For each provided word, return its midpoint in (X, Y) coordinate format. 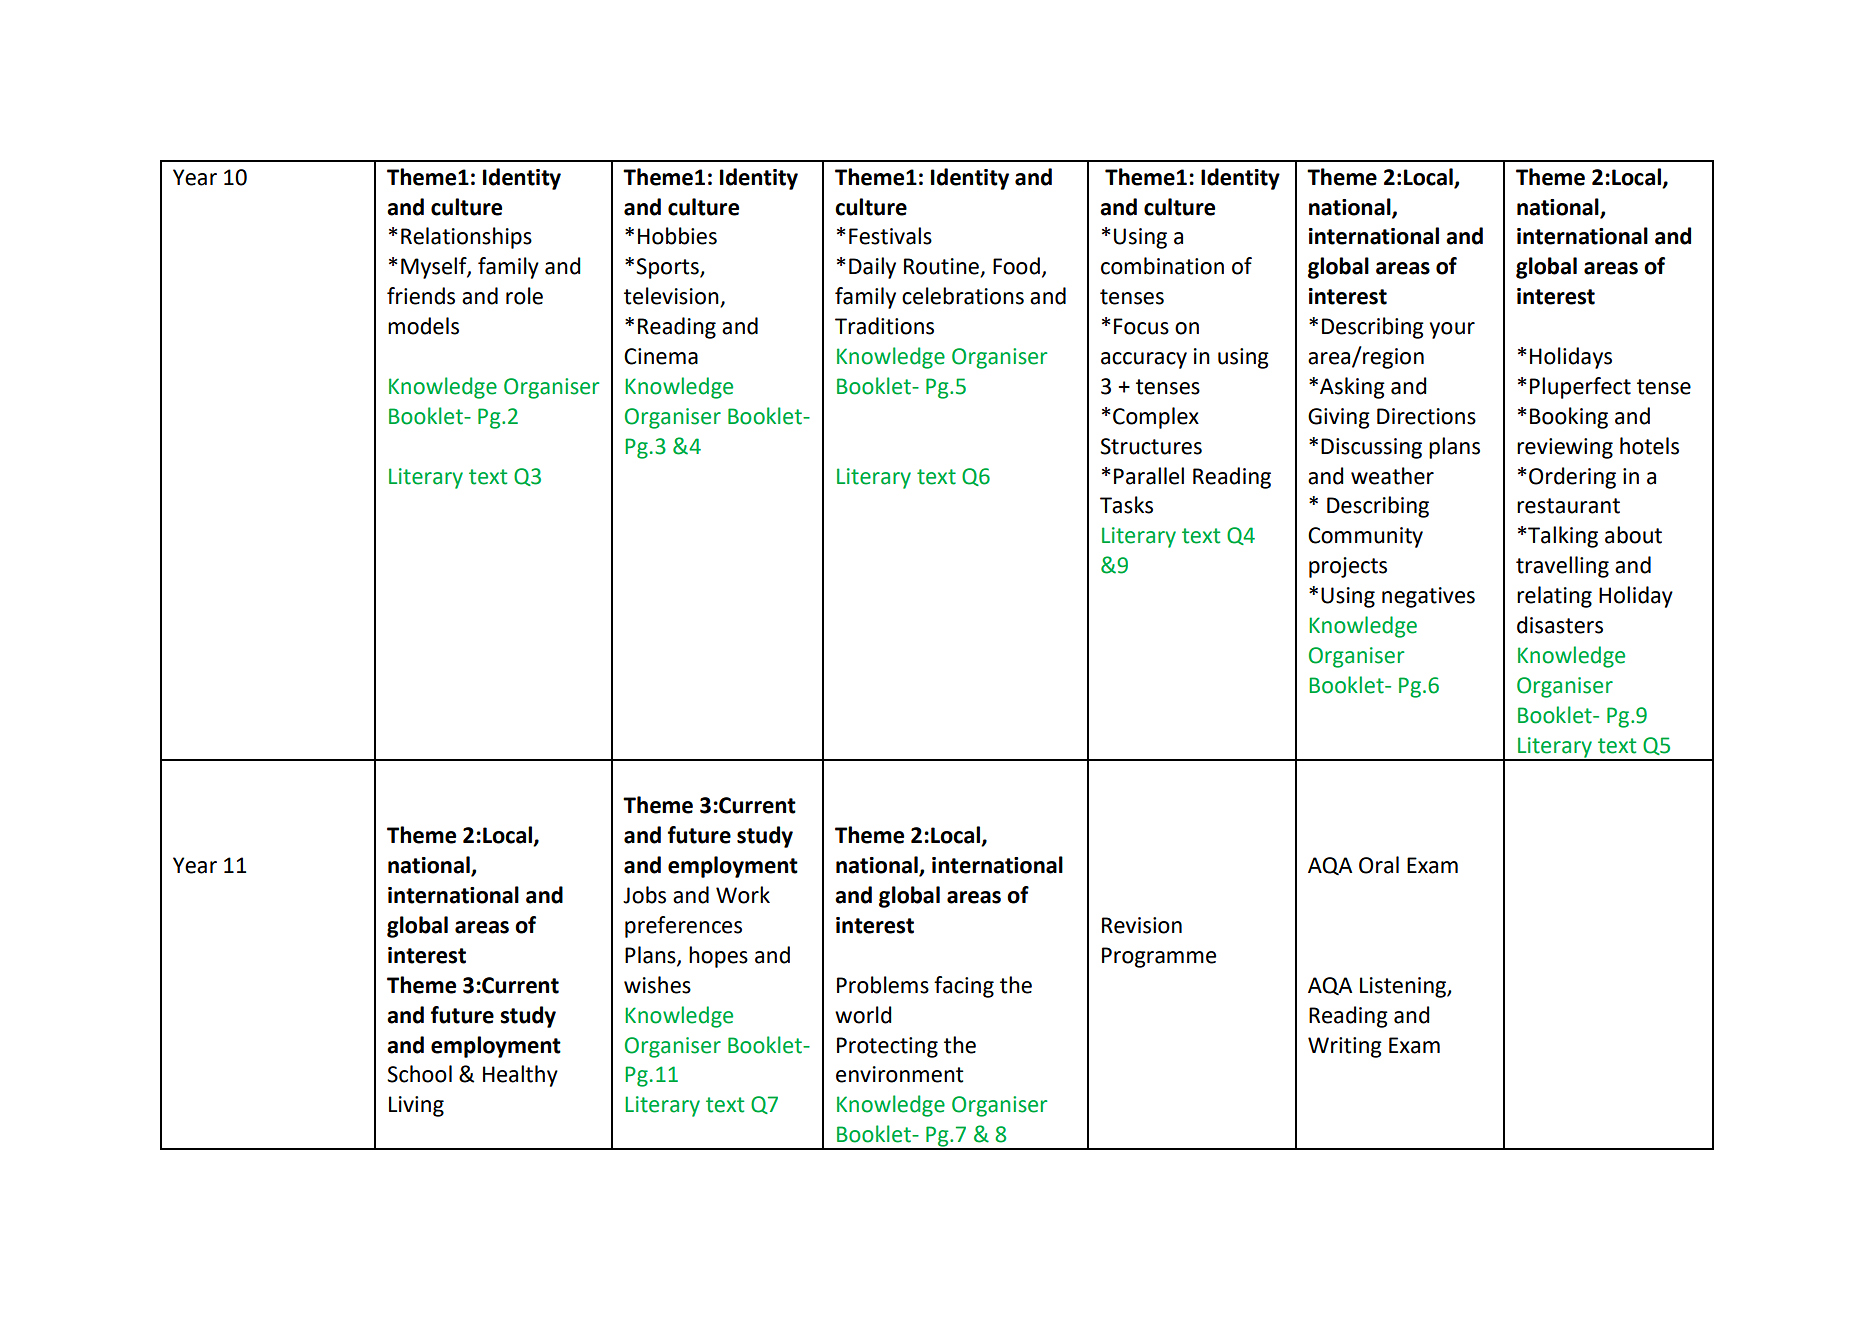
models (423, 326)
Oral (1379, 865)
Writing (1345, 1047)
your (1452, 330)
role (524, 296)
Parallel (1149, 476)
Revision (1142, 925)
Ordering (1572, 478)
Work (743, 895)
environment (900, 1074)
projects (1348, 567)
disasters (1560, 625)
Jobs (644, 895)
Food (1016, 266)
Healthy (520, 1076)
